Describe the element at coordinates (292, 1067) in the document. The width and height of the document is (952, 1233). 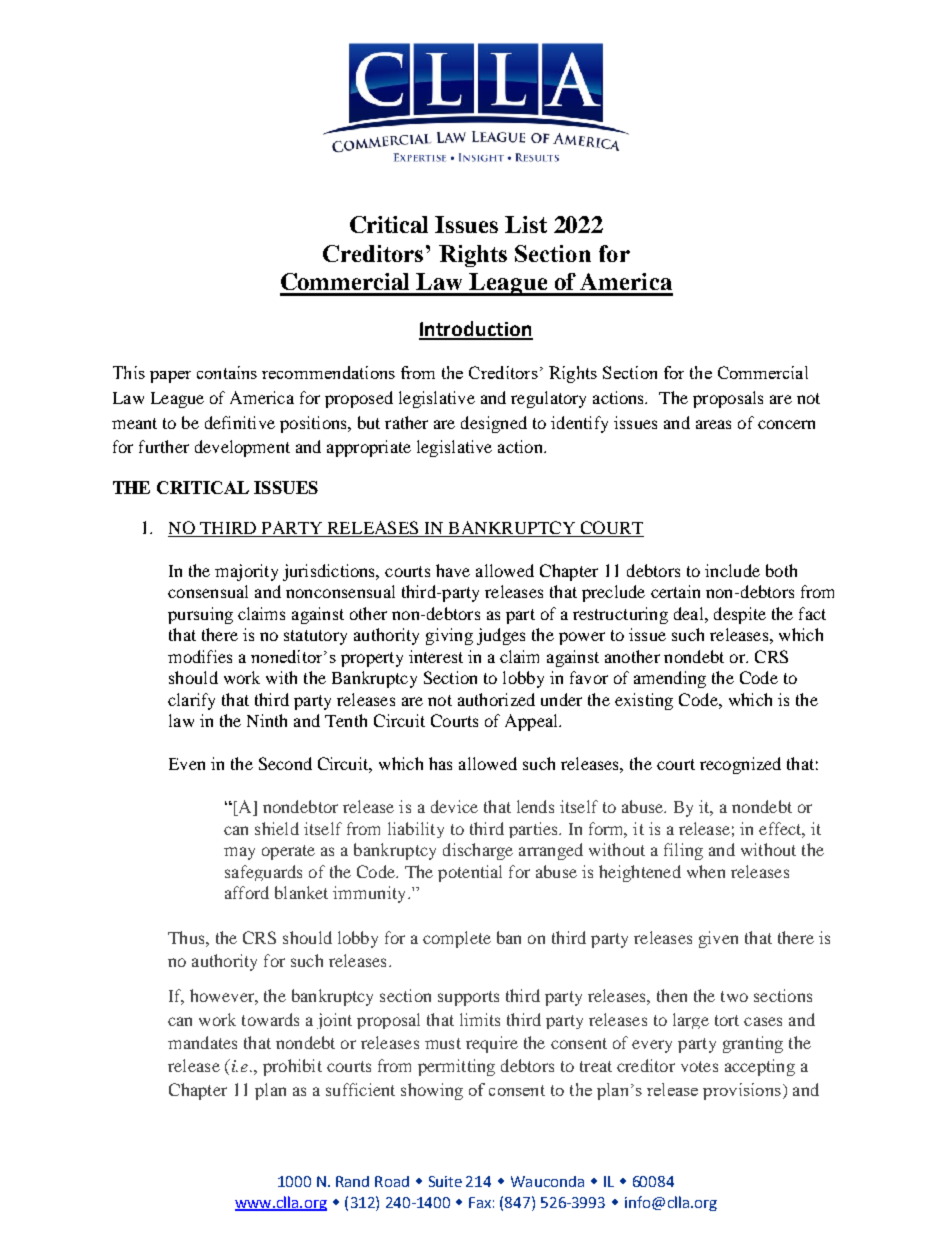
I see `prohibit` at that location.
